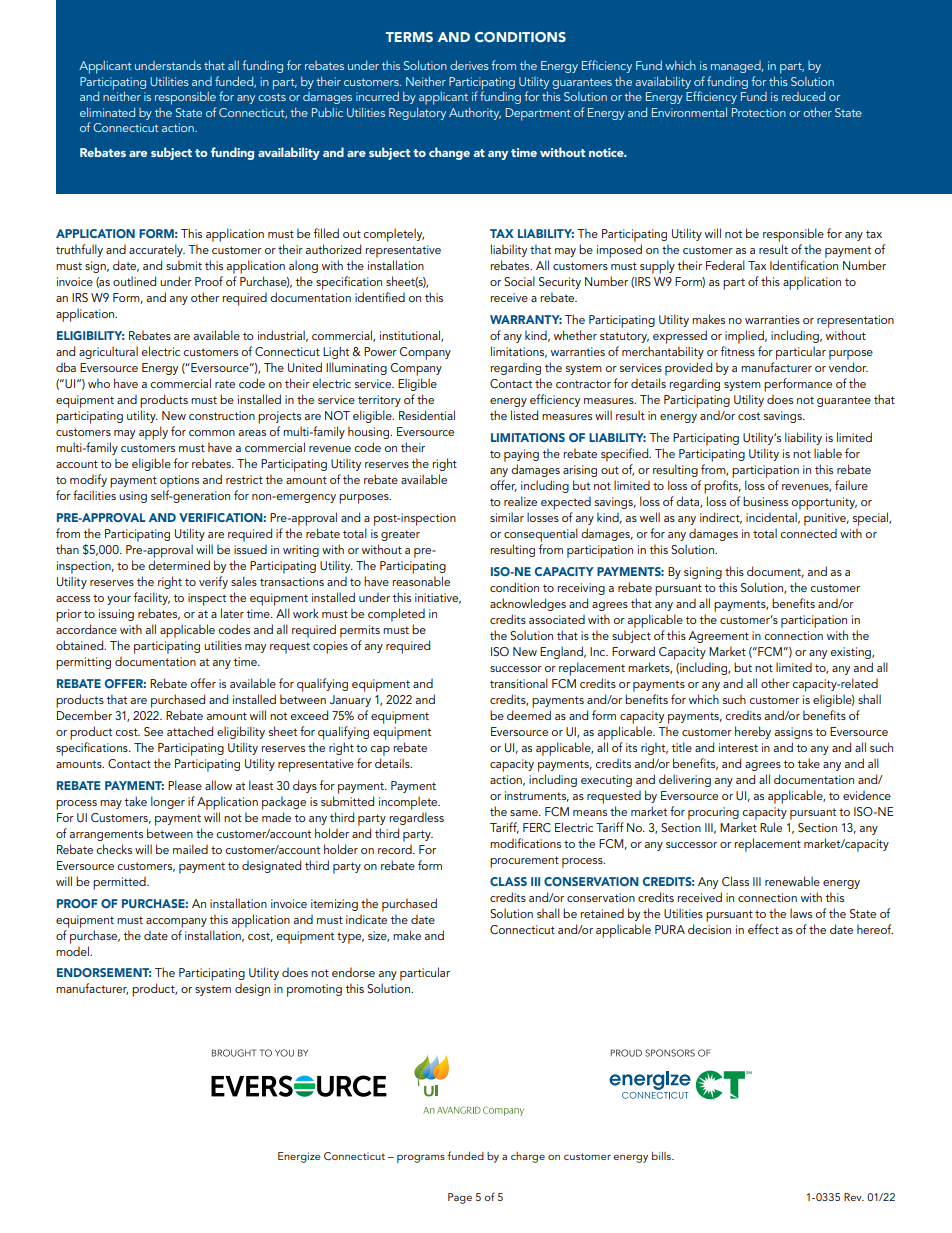  What do you see at coordinates (107, 112) in the image?
I see `eliminated` at bounding box center [107, 112].
